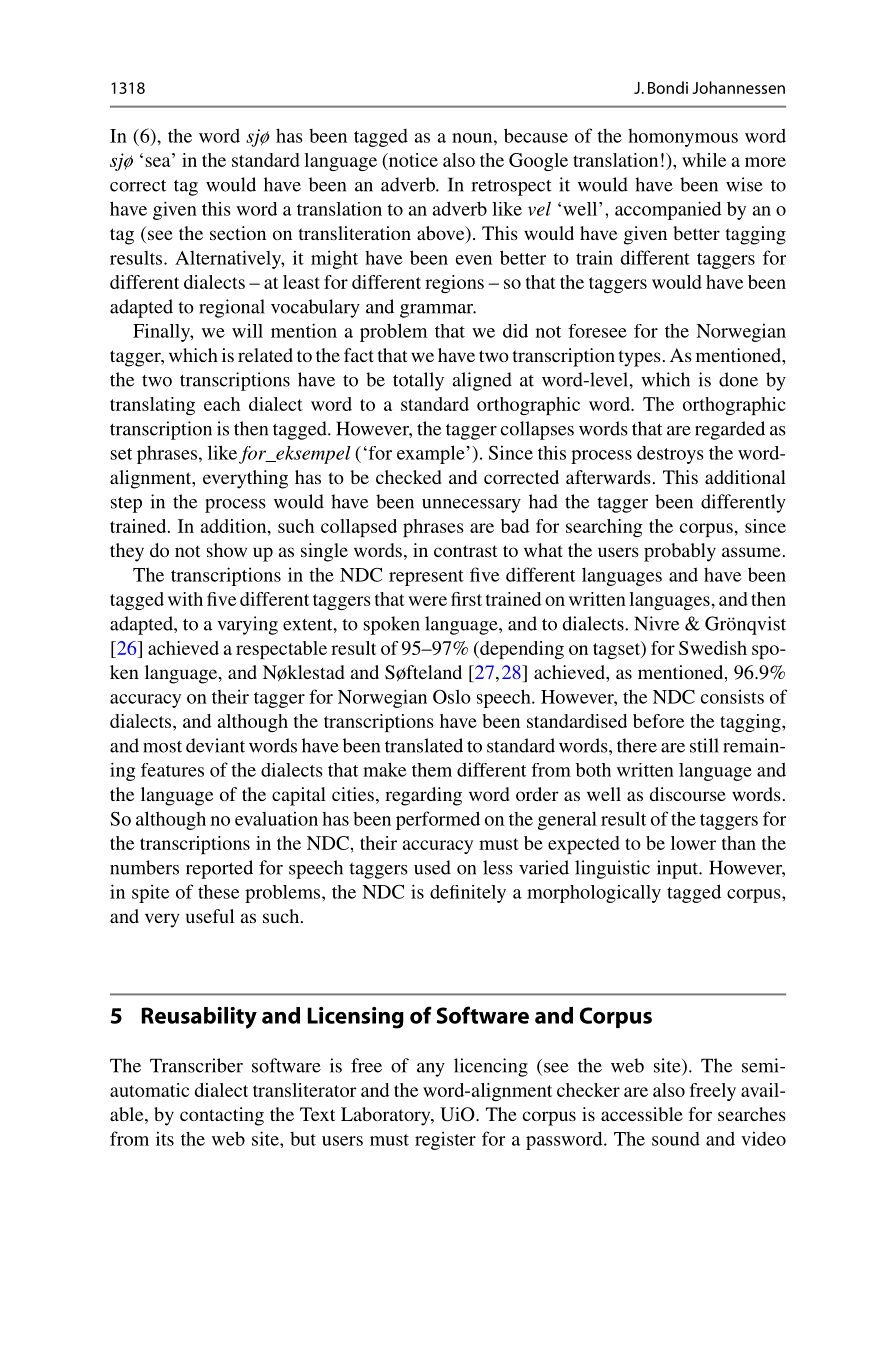 This screenshot has height=1359, width=896. Describe the element at coordinates (412, 161) in the screenshot. I see `notice` at that location.
